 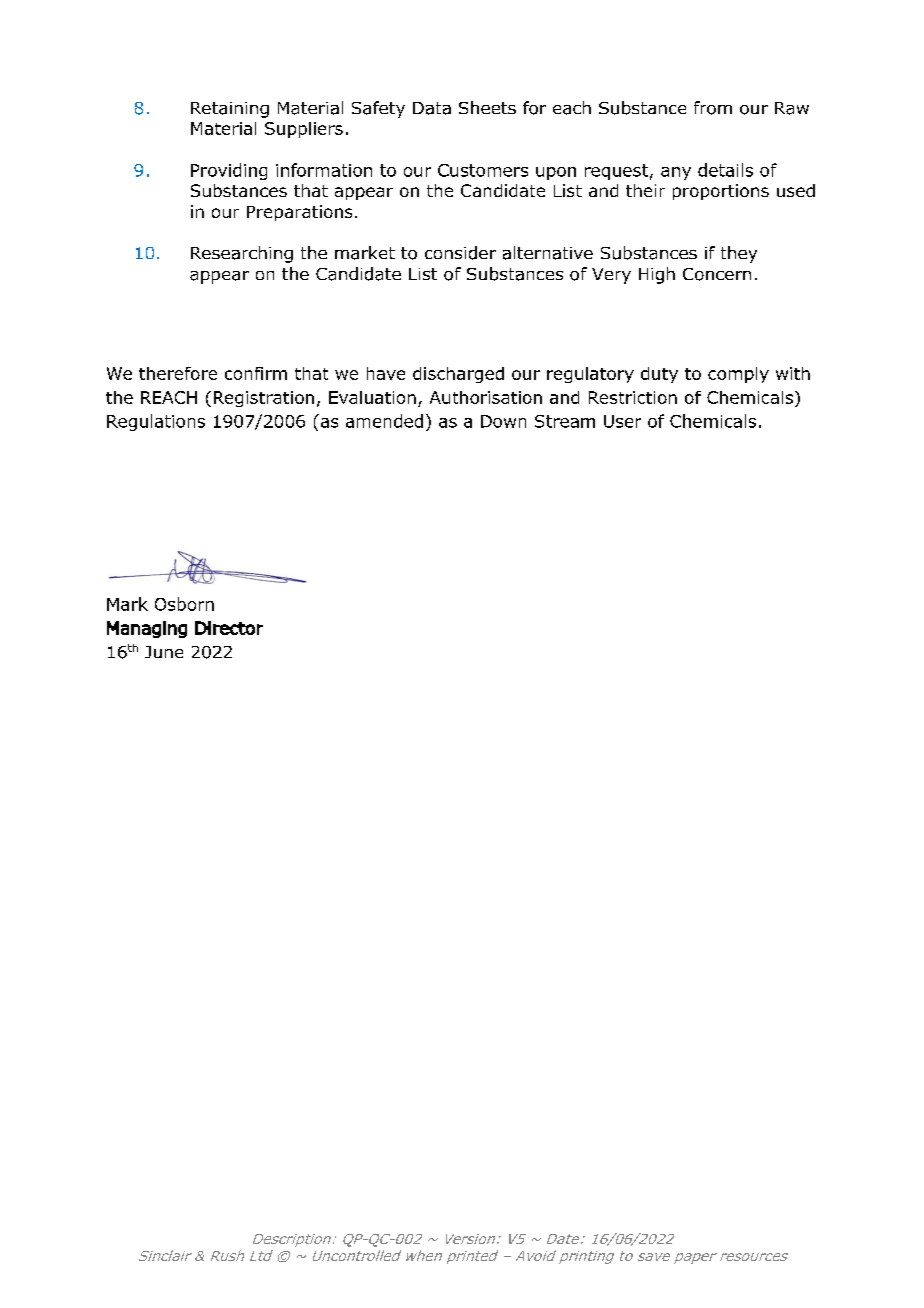 What do you see at coordinates (713, 108) in the document?
I see `from` at bounding box center [713, 108].
